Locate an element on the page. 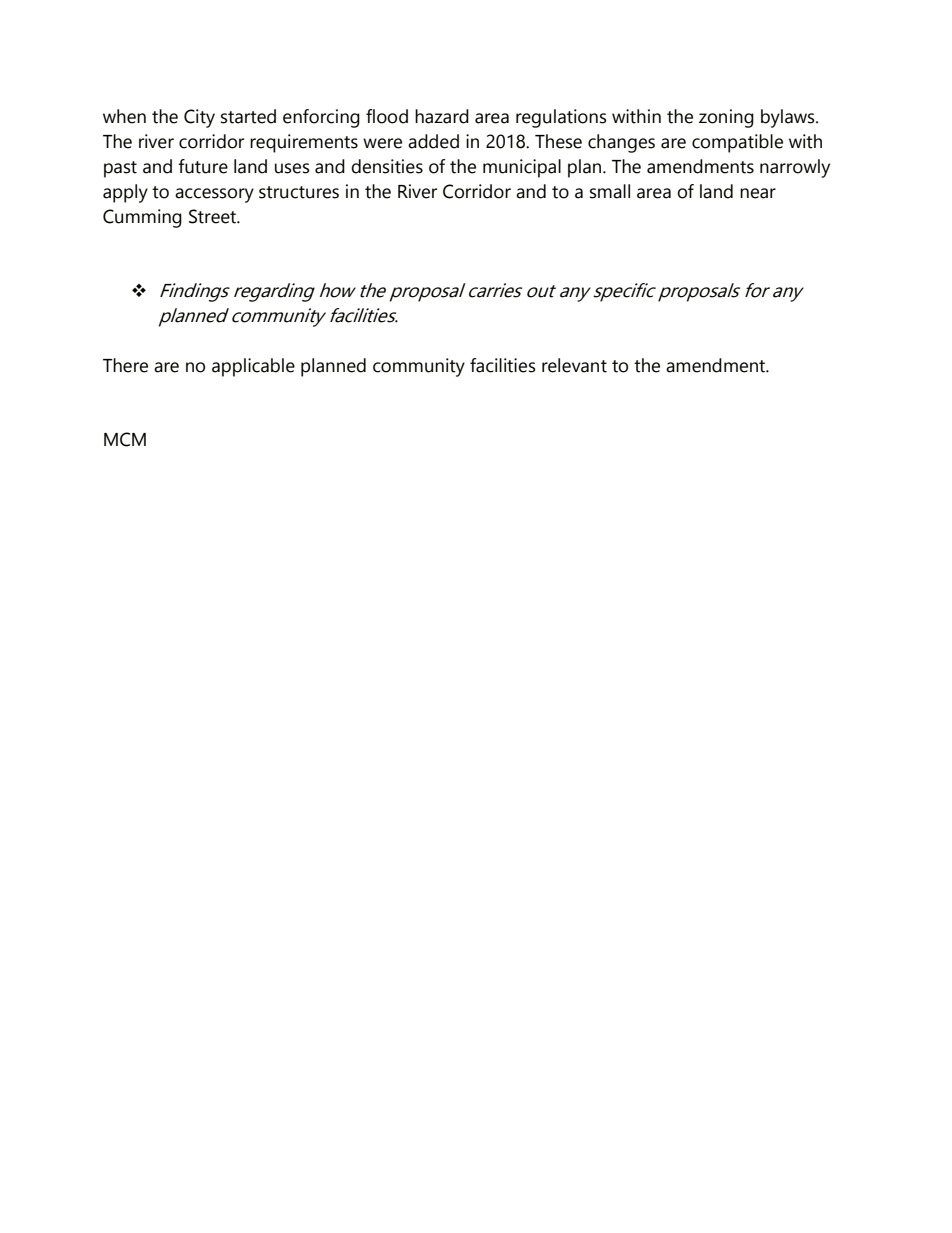 This document has width=952, height=1233. municipal is located at coordinates (522, 168).
